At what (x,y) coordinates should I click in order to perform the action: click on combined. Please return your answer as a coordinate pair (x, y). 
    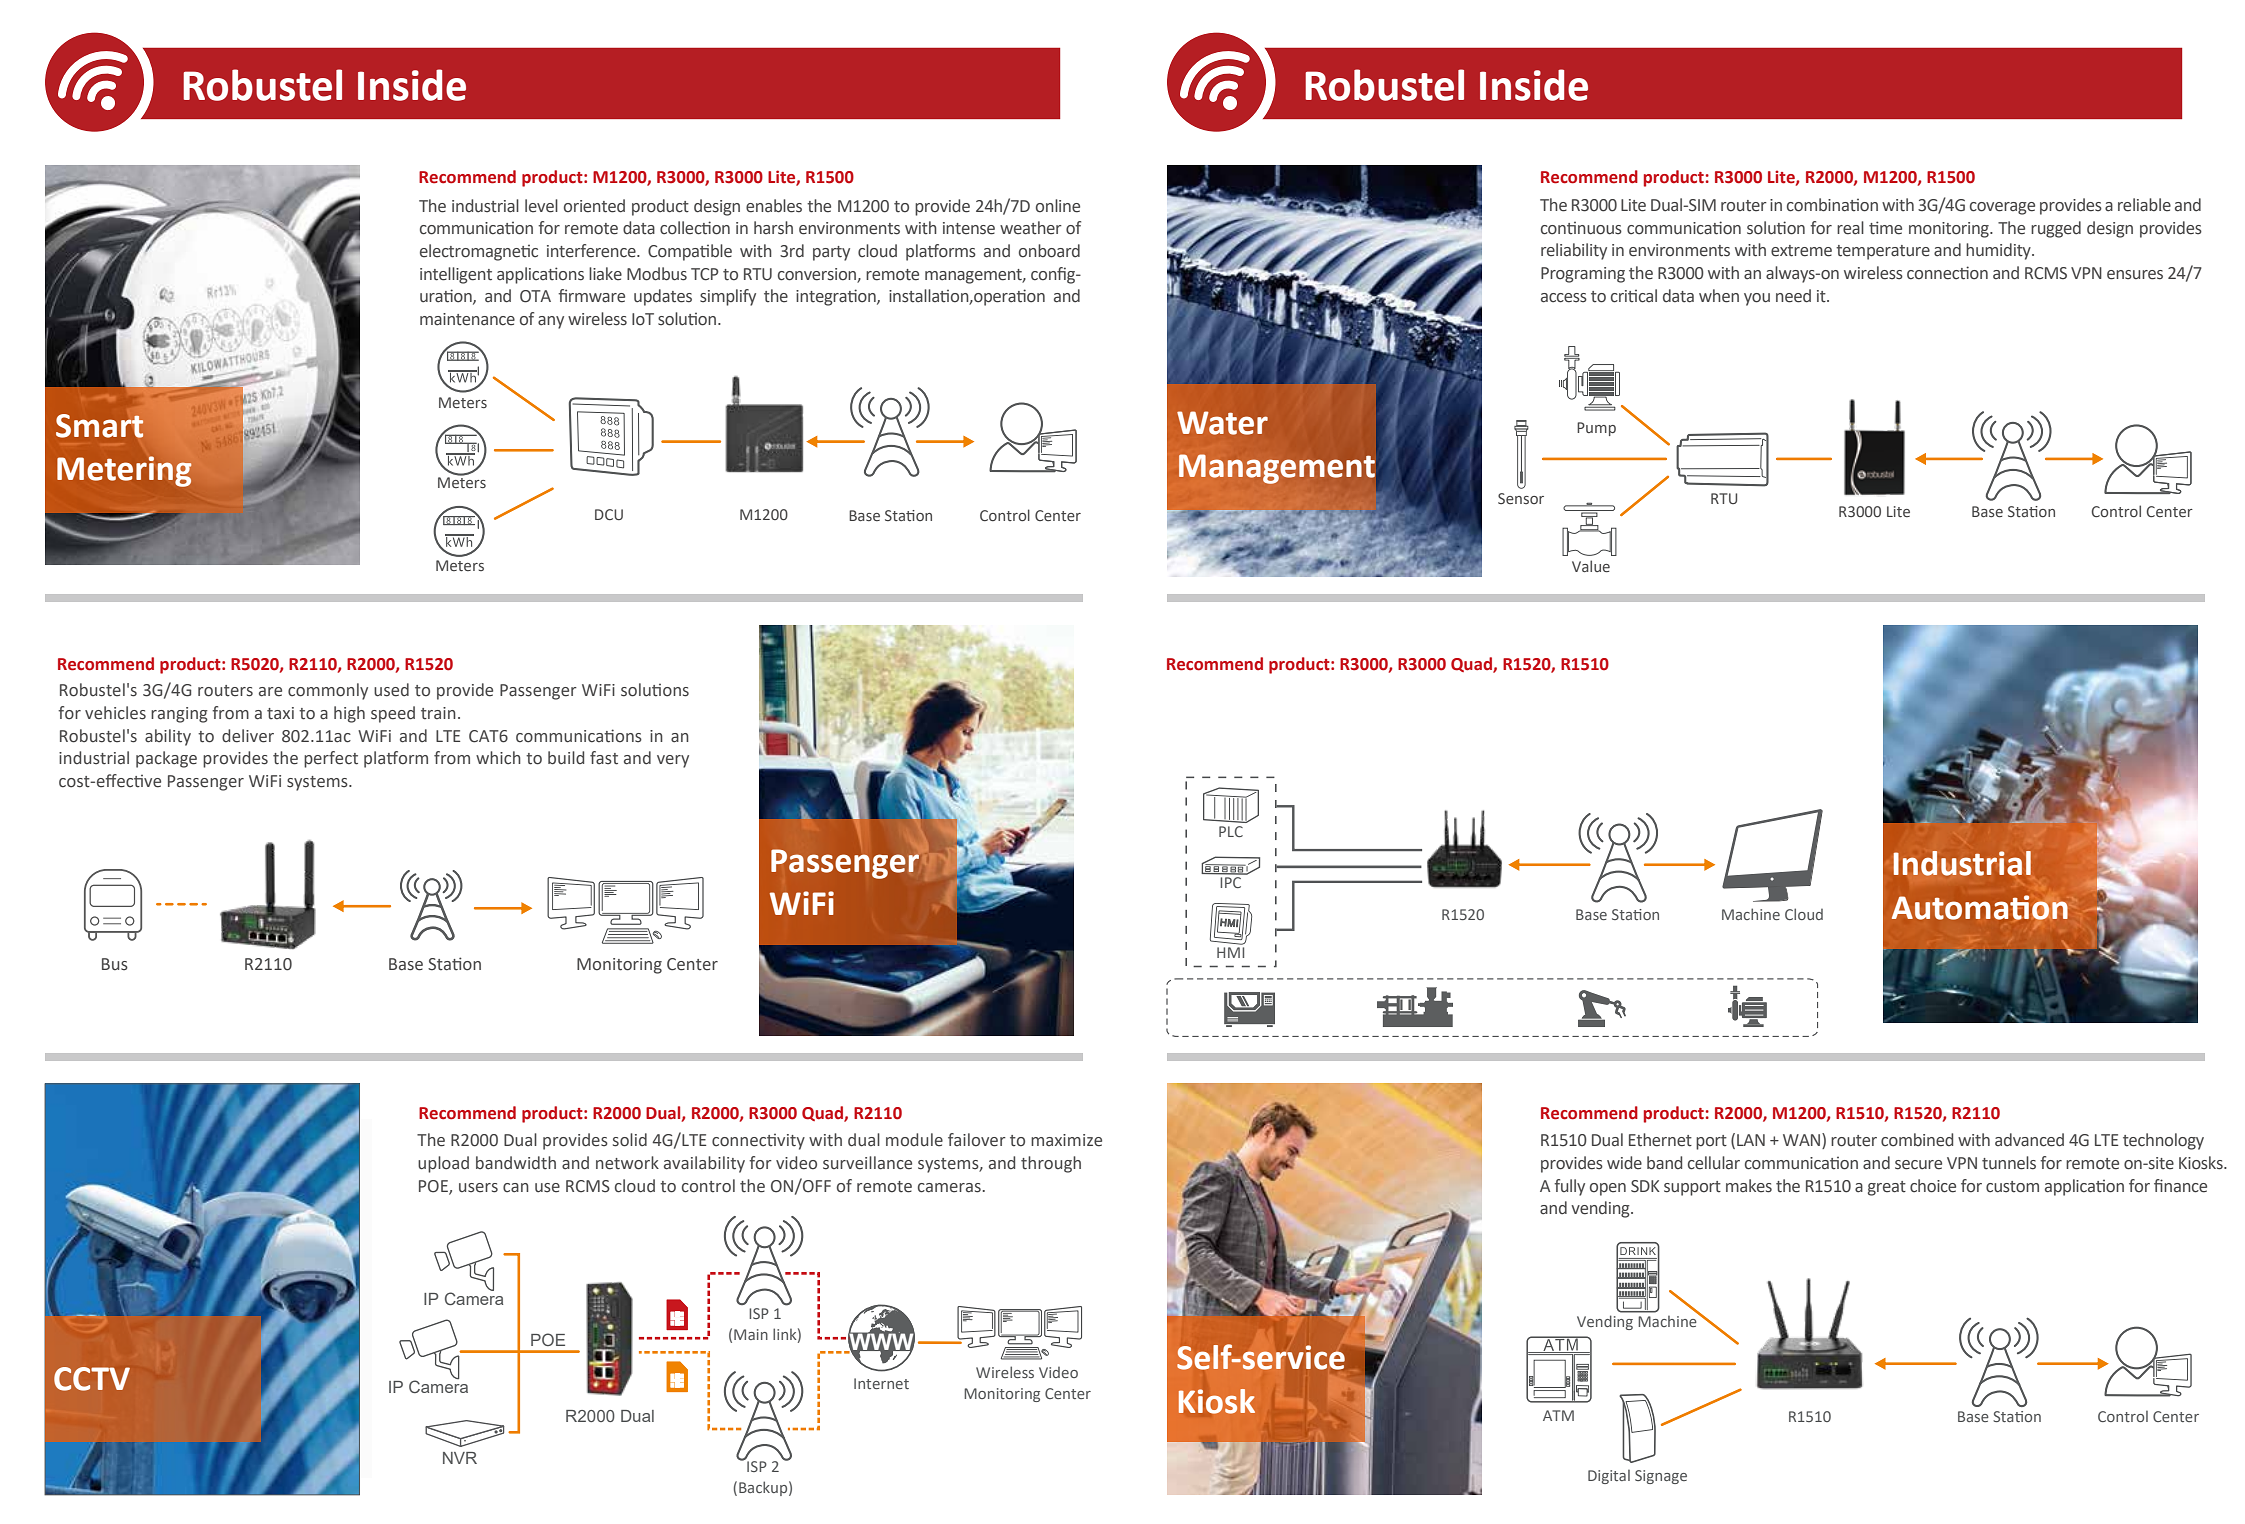
    Looking at the image, I should click on (1917, 1140).
